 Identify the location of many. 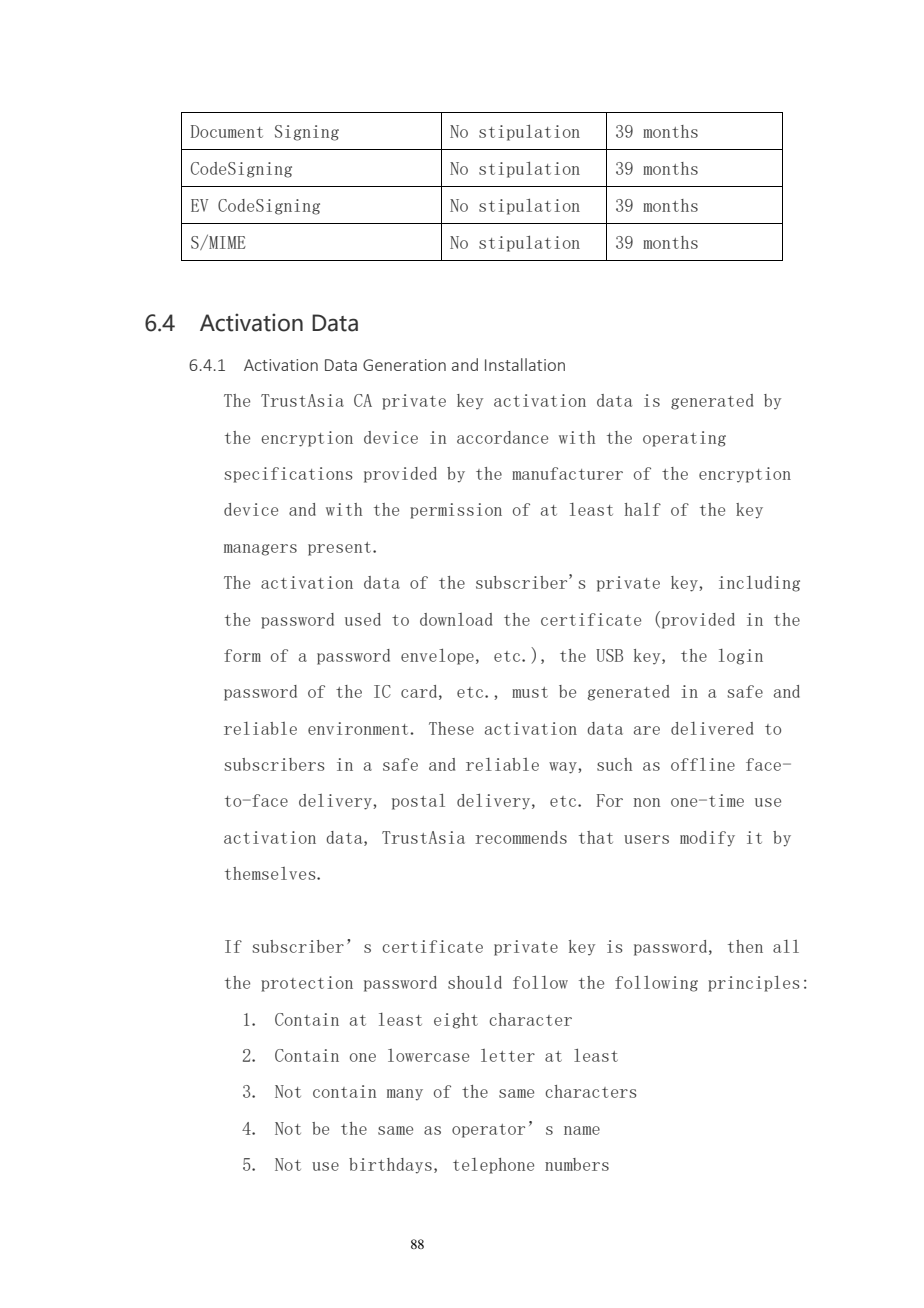
(405, 1095).
